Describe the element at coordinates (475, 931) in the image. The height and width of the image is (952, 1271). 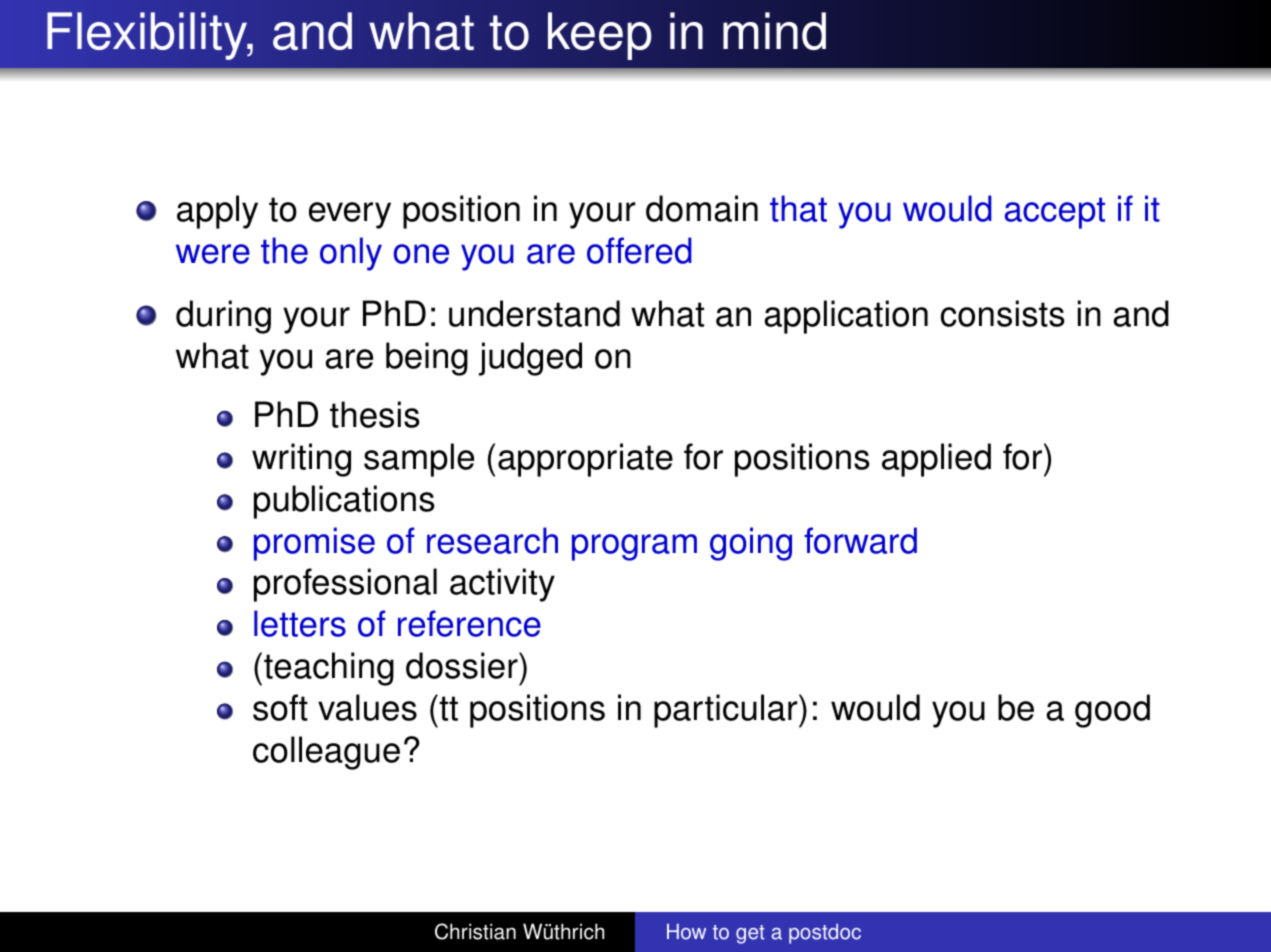
I see `Christian` at that location.
